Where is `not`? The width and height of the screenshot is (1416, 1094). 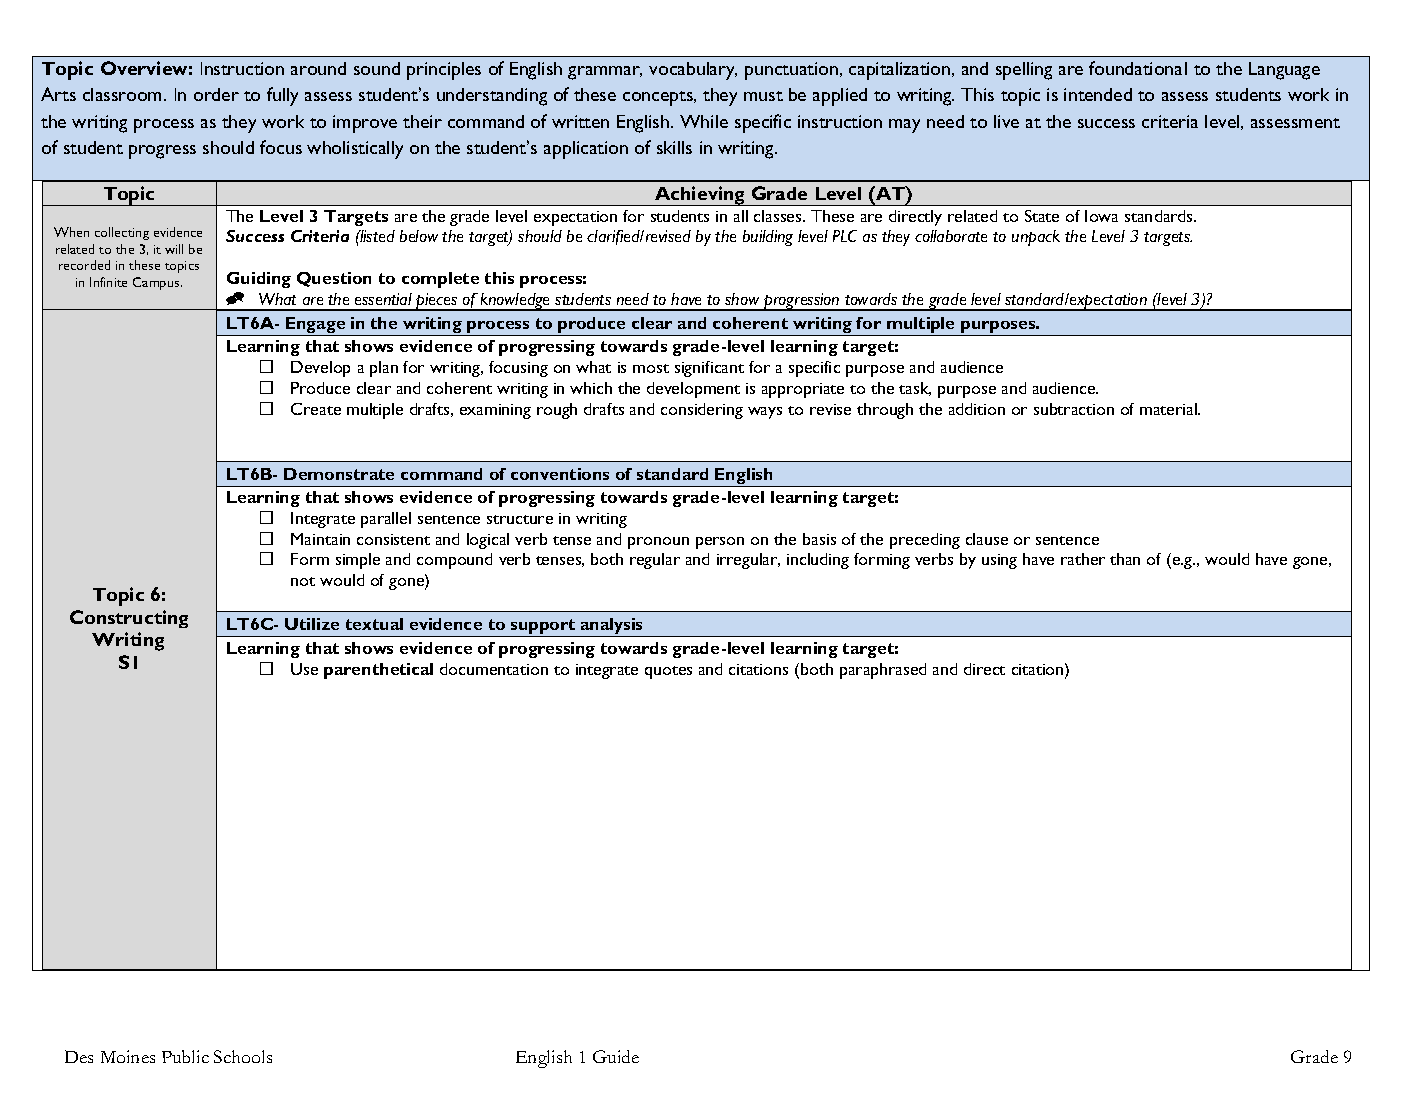 not is located at coordinates (303, 581).
